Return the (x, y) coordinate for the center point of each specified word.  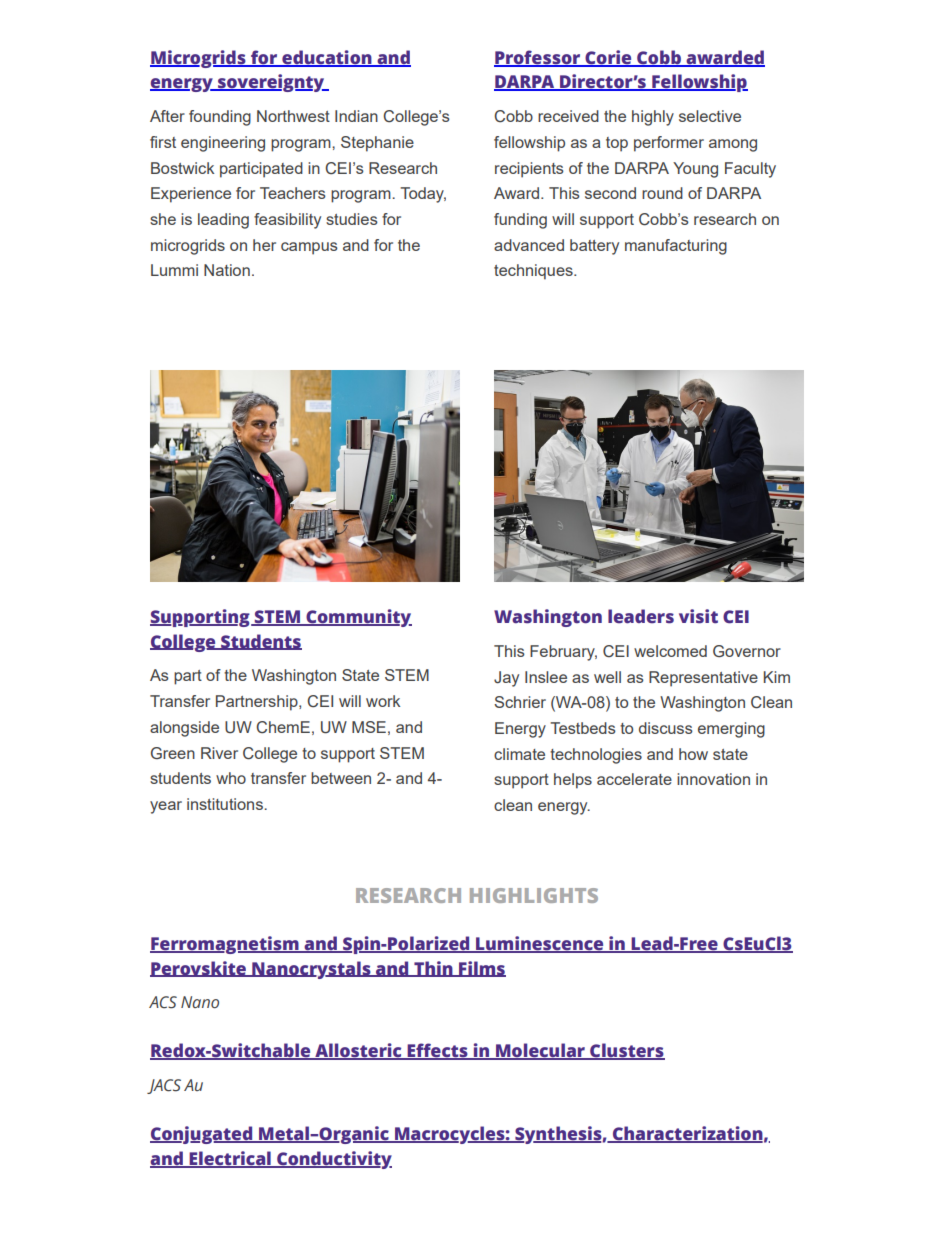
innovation (713, 779)
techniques (534, 272)
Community (358, 618)
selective (710, 116)
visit (698, 616)
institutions (226, 804)
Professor (538, 58)
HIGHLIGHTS (534, 895)
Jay (506, 679)
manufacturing (676, 247)
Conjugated (202, 1135)
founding (220, 118)
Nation (227, 270)
